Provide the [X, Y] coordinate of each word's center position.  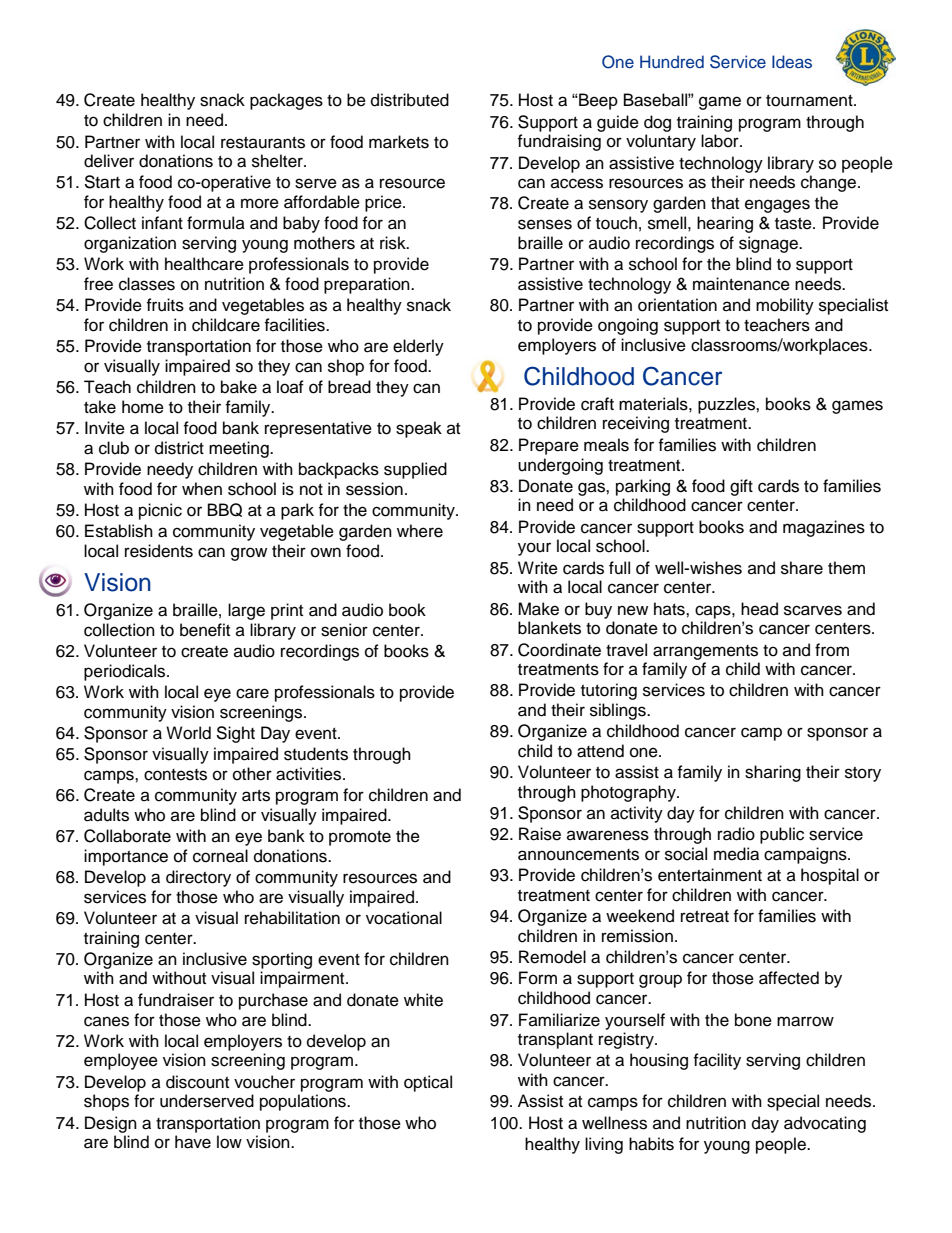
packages [286, 101]
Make [538, 609]
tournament [810, 101]
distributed [410, 100]
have [193, 1142]
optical [428, 1083]
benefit [205, 630]
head [759, 609]
